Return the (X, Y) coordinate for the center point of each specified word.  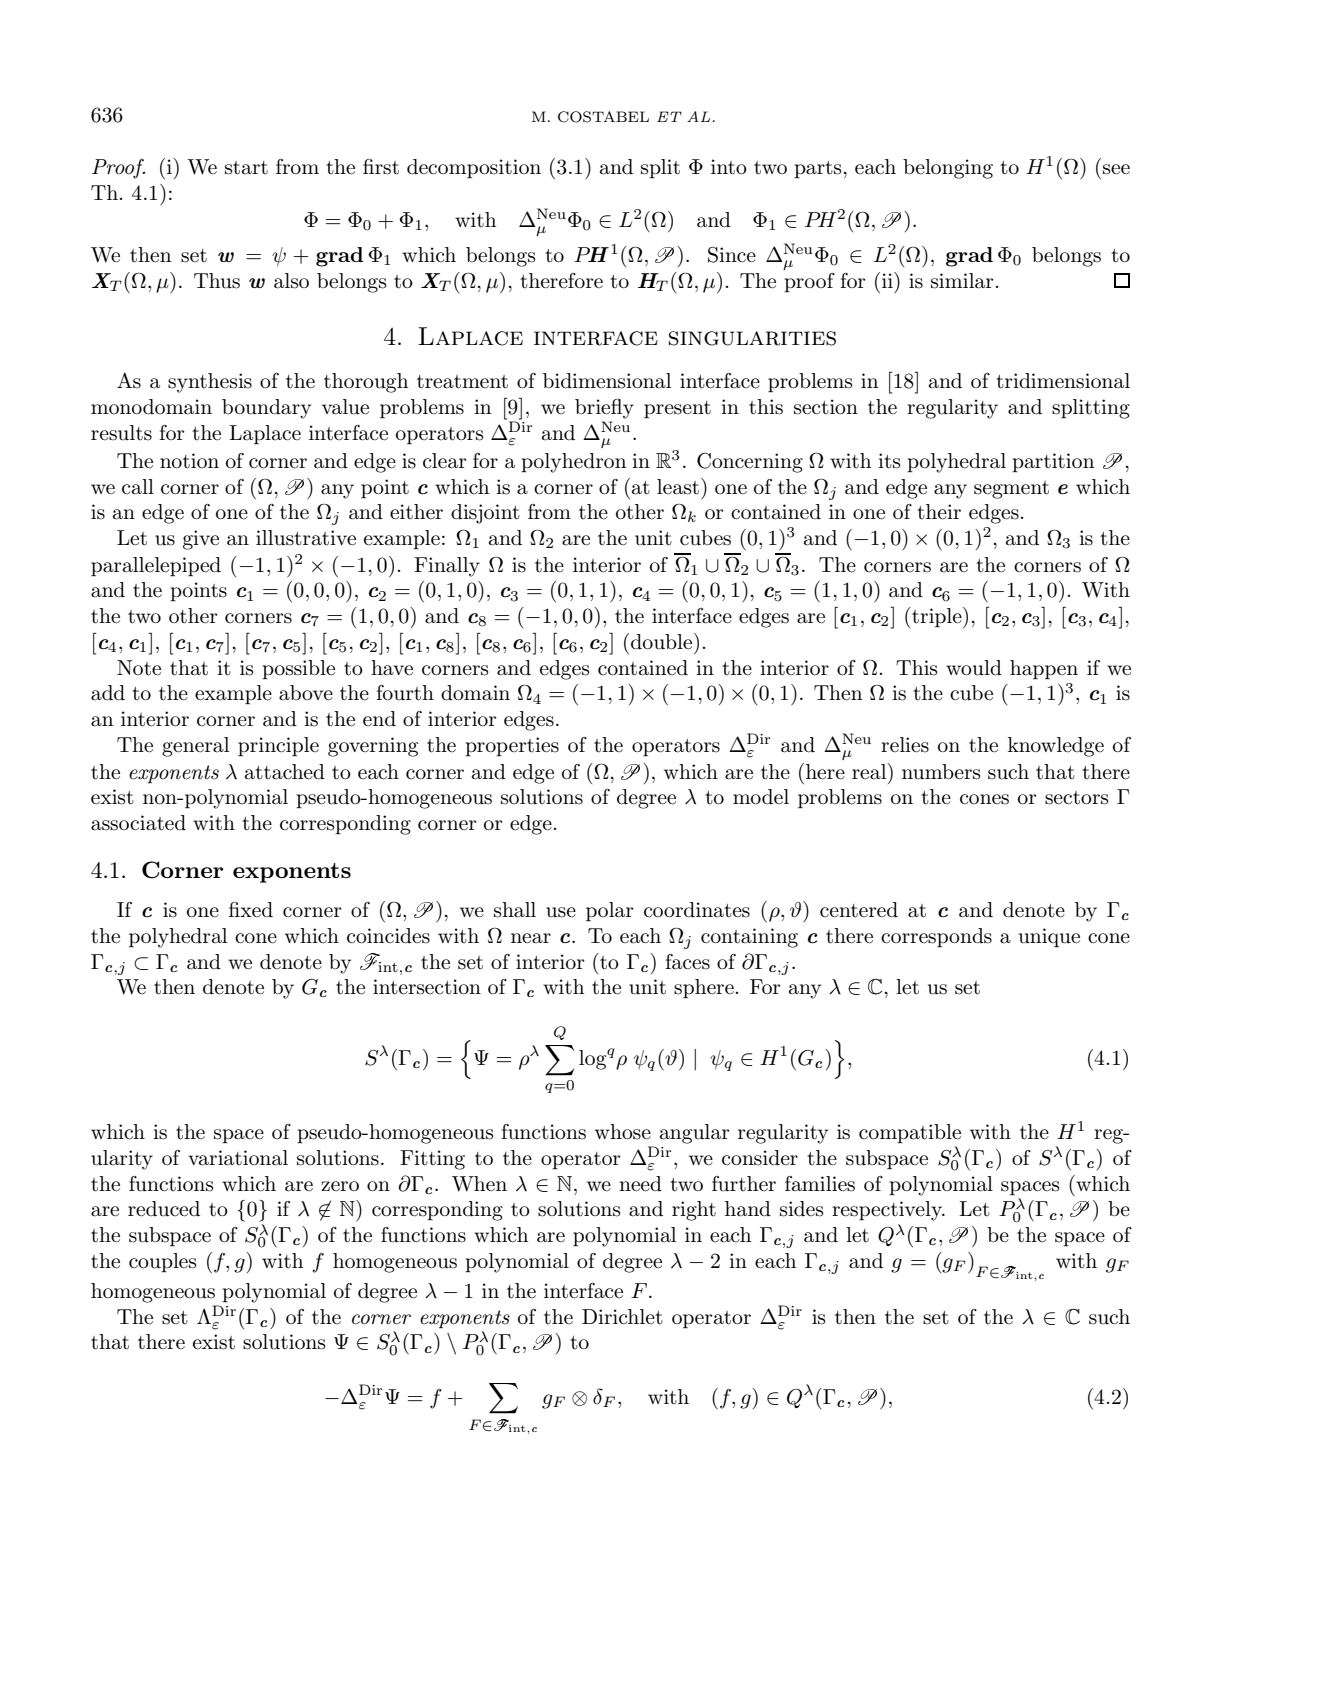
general (195, 747)
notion (189, 461)
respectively (888, 1211)
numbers (941, 772)
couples (162, 1262)
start (246, 168)
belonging (948, 169)
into (729, 167)
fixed (251, 909)
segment (1011, 490)
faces (687, 962)
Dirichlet (622, 1316)
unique (1049, 937)
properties (512, 746)
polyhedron (574, 463)
